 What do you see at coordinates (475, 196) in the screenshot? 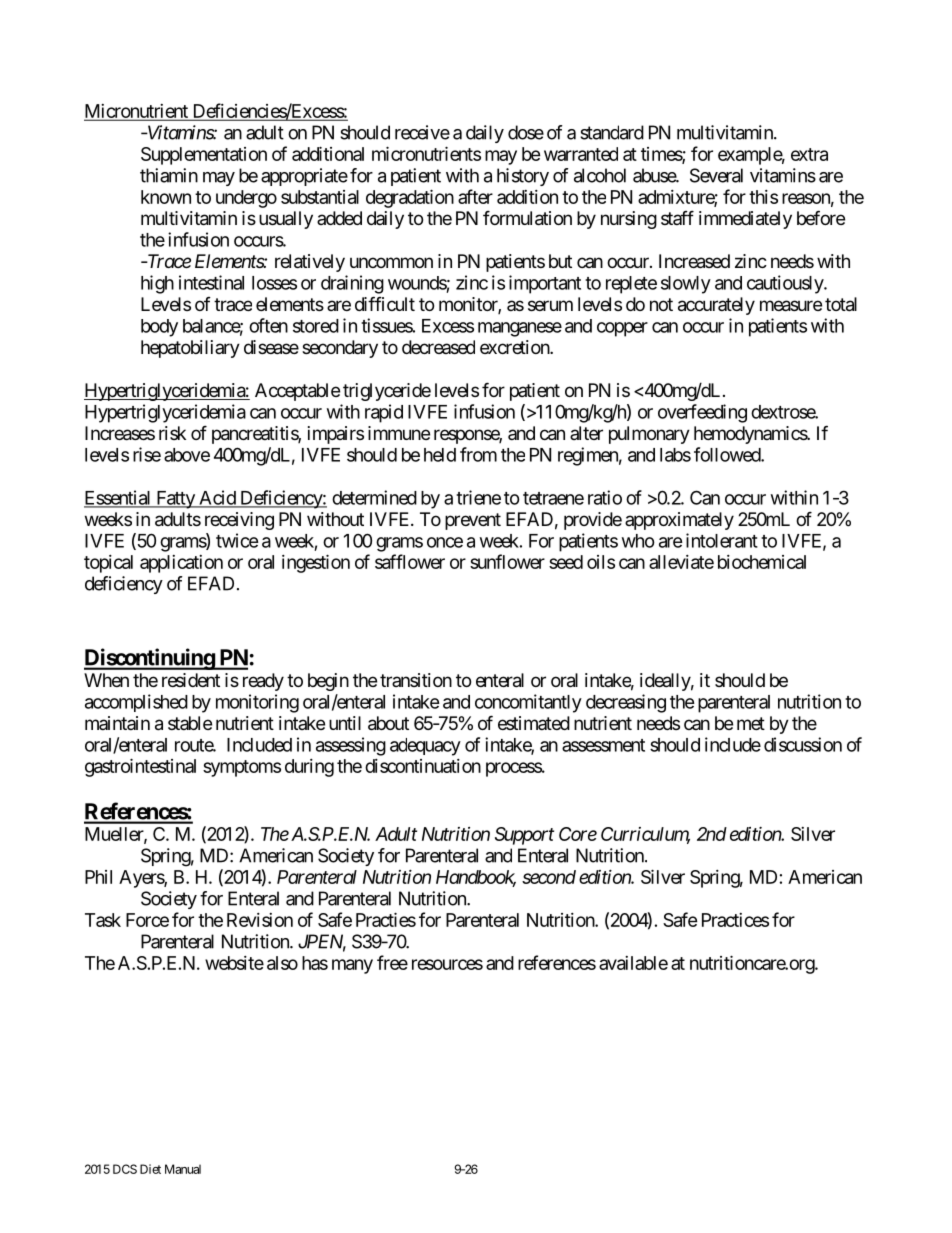
I see `after` at bounding box center [475, 196].
